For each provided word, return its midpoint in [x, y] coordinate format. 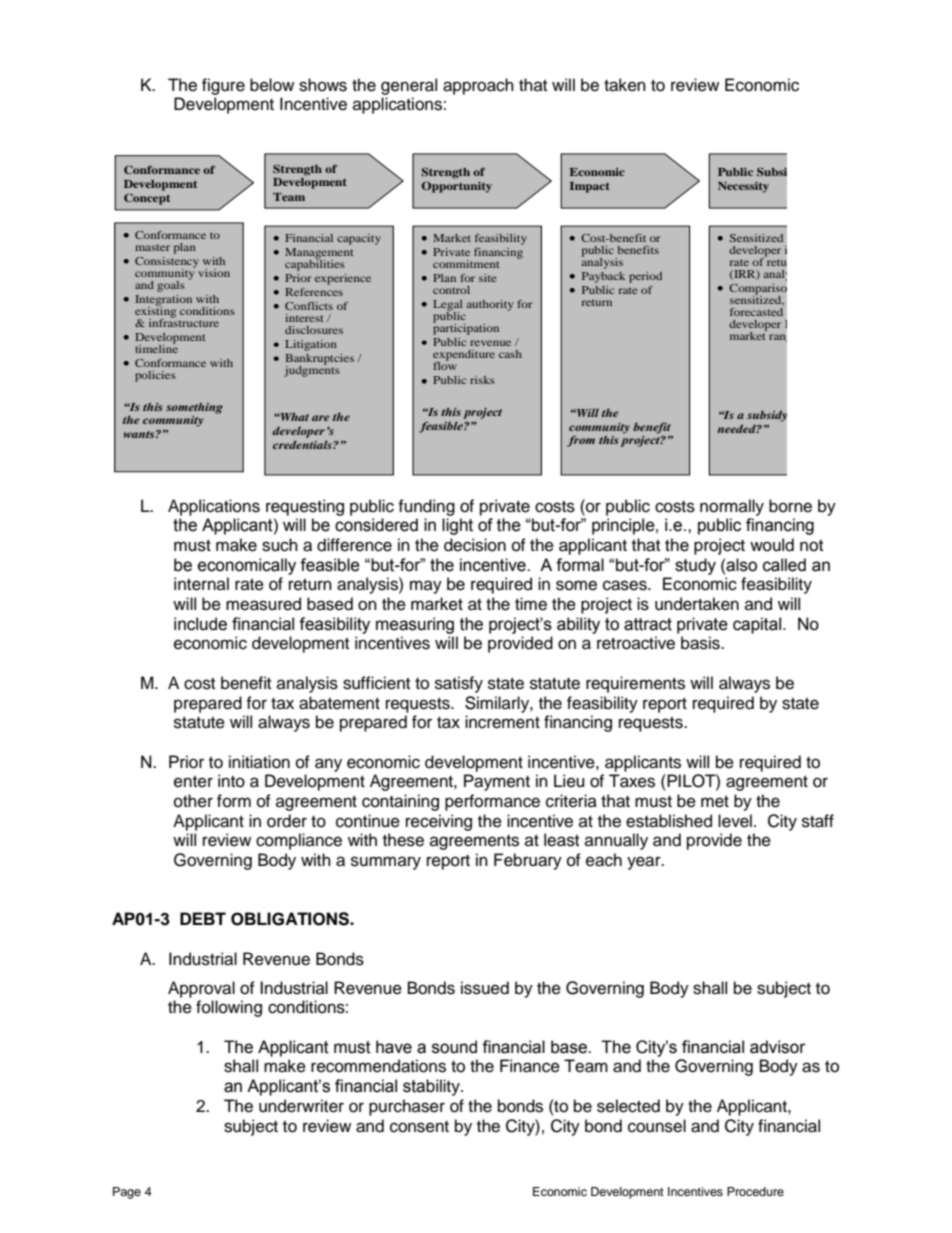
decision [475, 545]
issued [485, 988]
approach [478, 86]
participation [466, 328]
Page [127, 1193]
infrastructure [184, 321]
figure [223, 86]
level [735, 821]
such [280, 545]
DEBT [203, 918]
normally [732, 507]
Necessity [743, 187]
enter [193, 782]
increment [502, 722]
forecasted [756, 312]
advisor [778, 1047]
